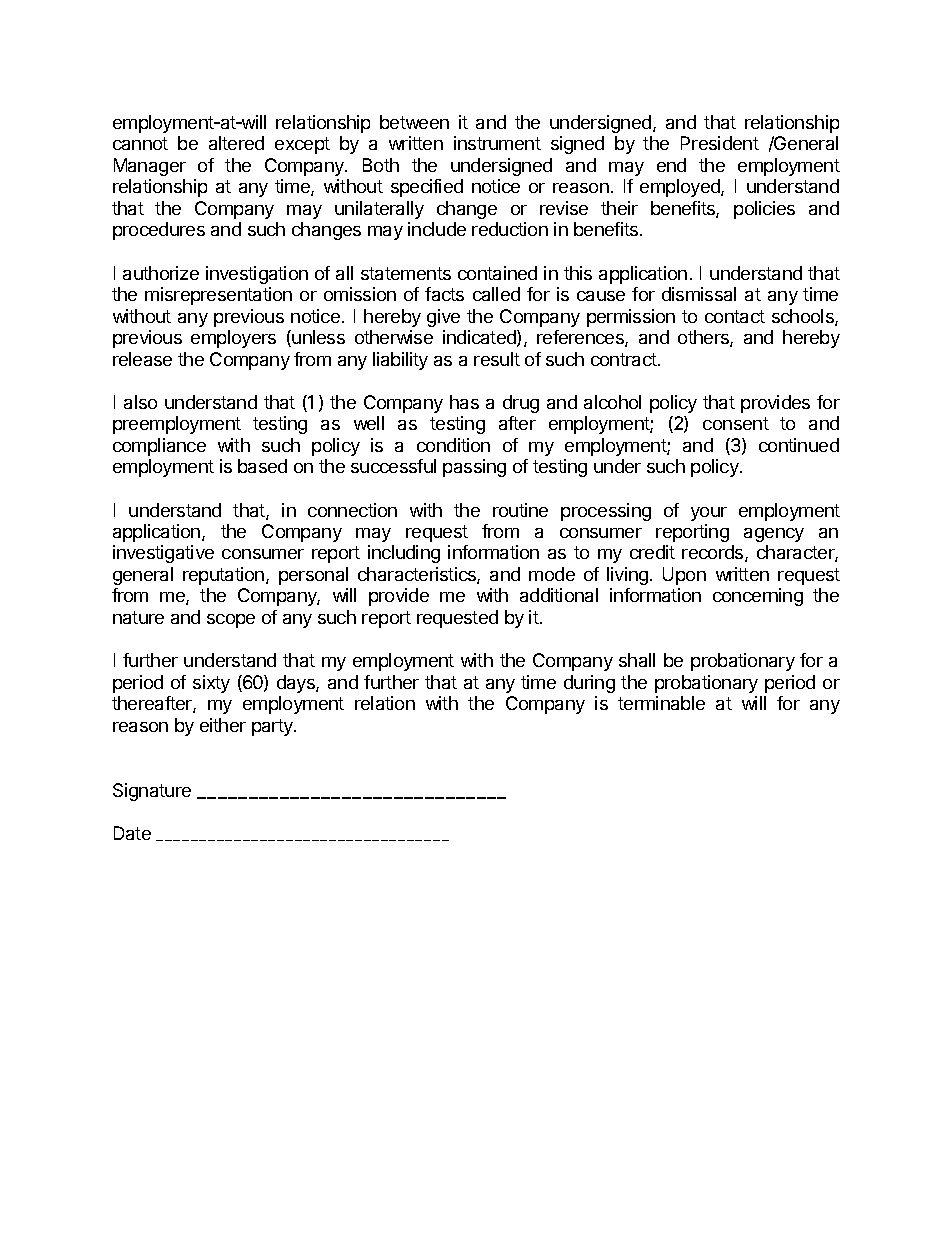 The height and width of the image is (1233, 952). I want to click on President, so click(720, 143).
